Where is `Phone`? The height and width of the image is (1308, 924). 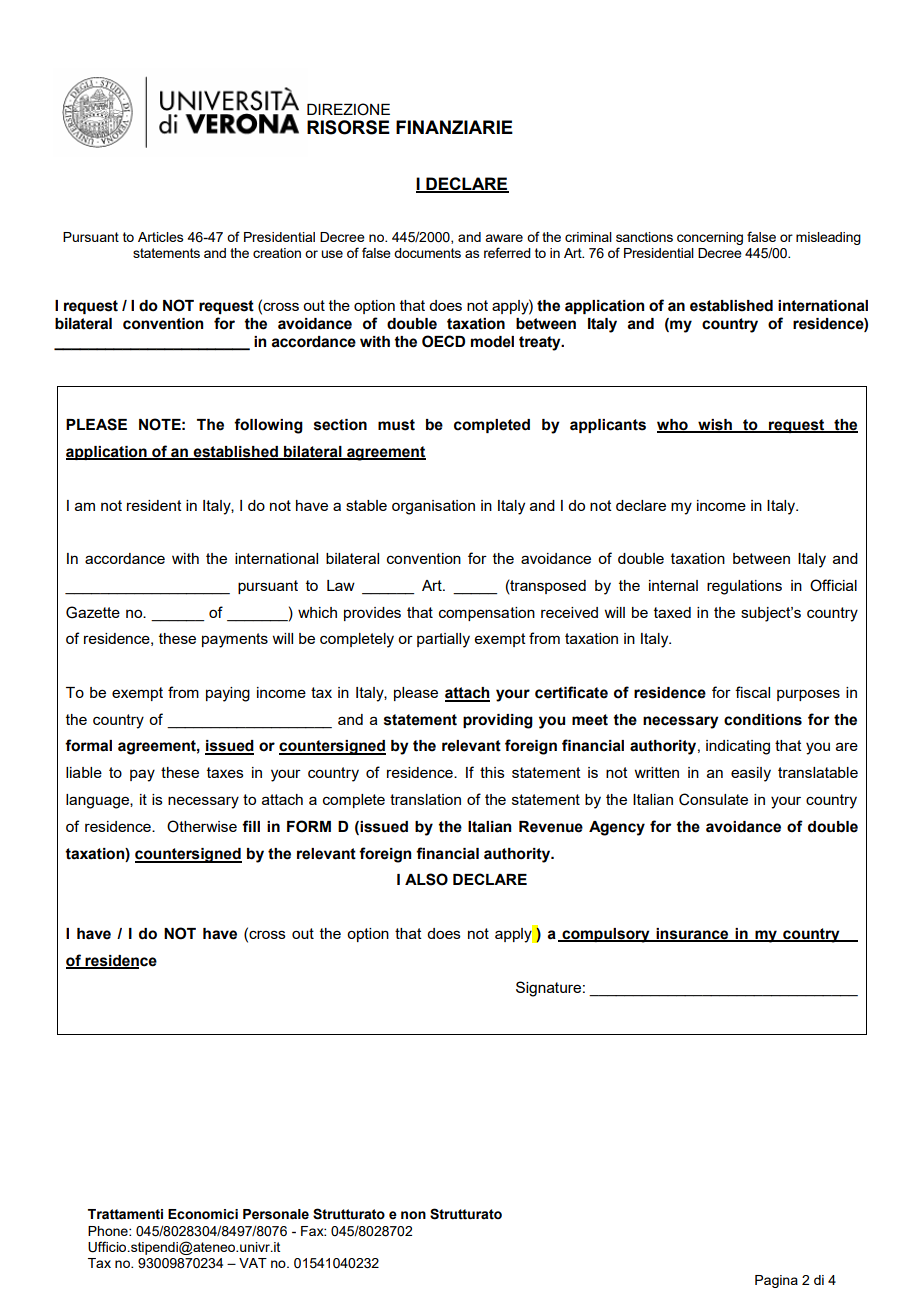
Phone is located at coordinates (109, 1231).
